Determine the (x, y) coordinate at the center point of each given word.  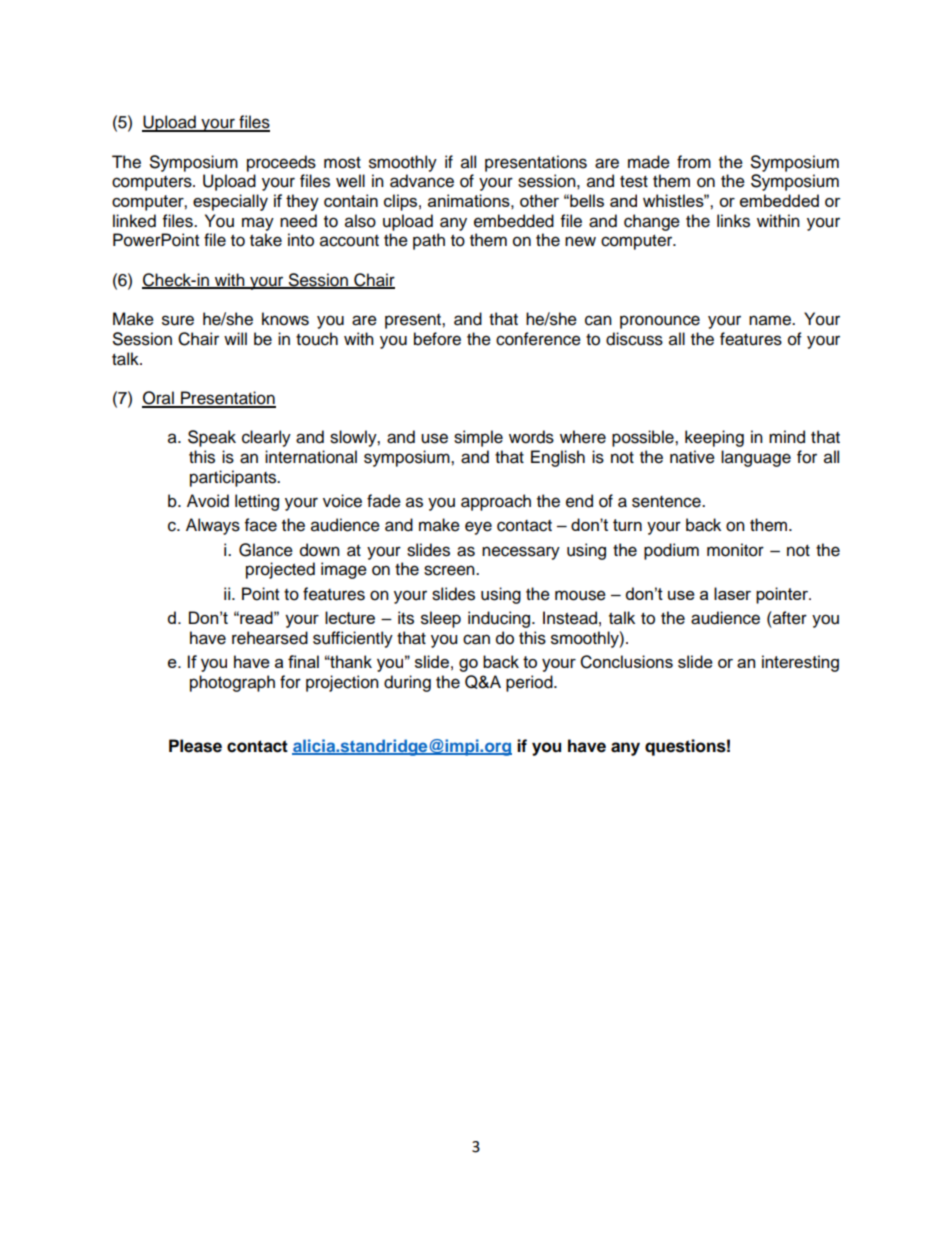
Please (195, 746)
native (692, 457)
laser (732, 593)
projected (280, 570)
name (771, 320)
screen (450, 570)
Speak (212, 438)
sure (178, 320)
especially (230, 202)
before (437, 339)
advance (422, 181)
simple (478, 438)
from (694, 162)
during (407, 683)
